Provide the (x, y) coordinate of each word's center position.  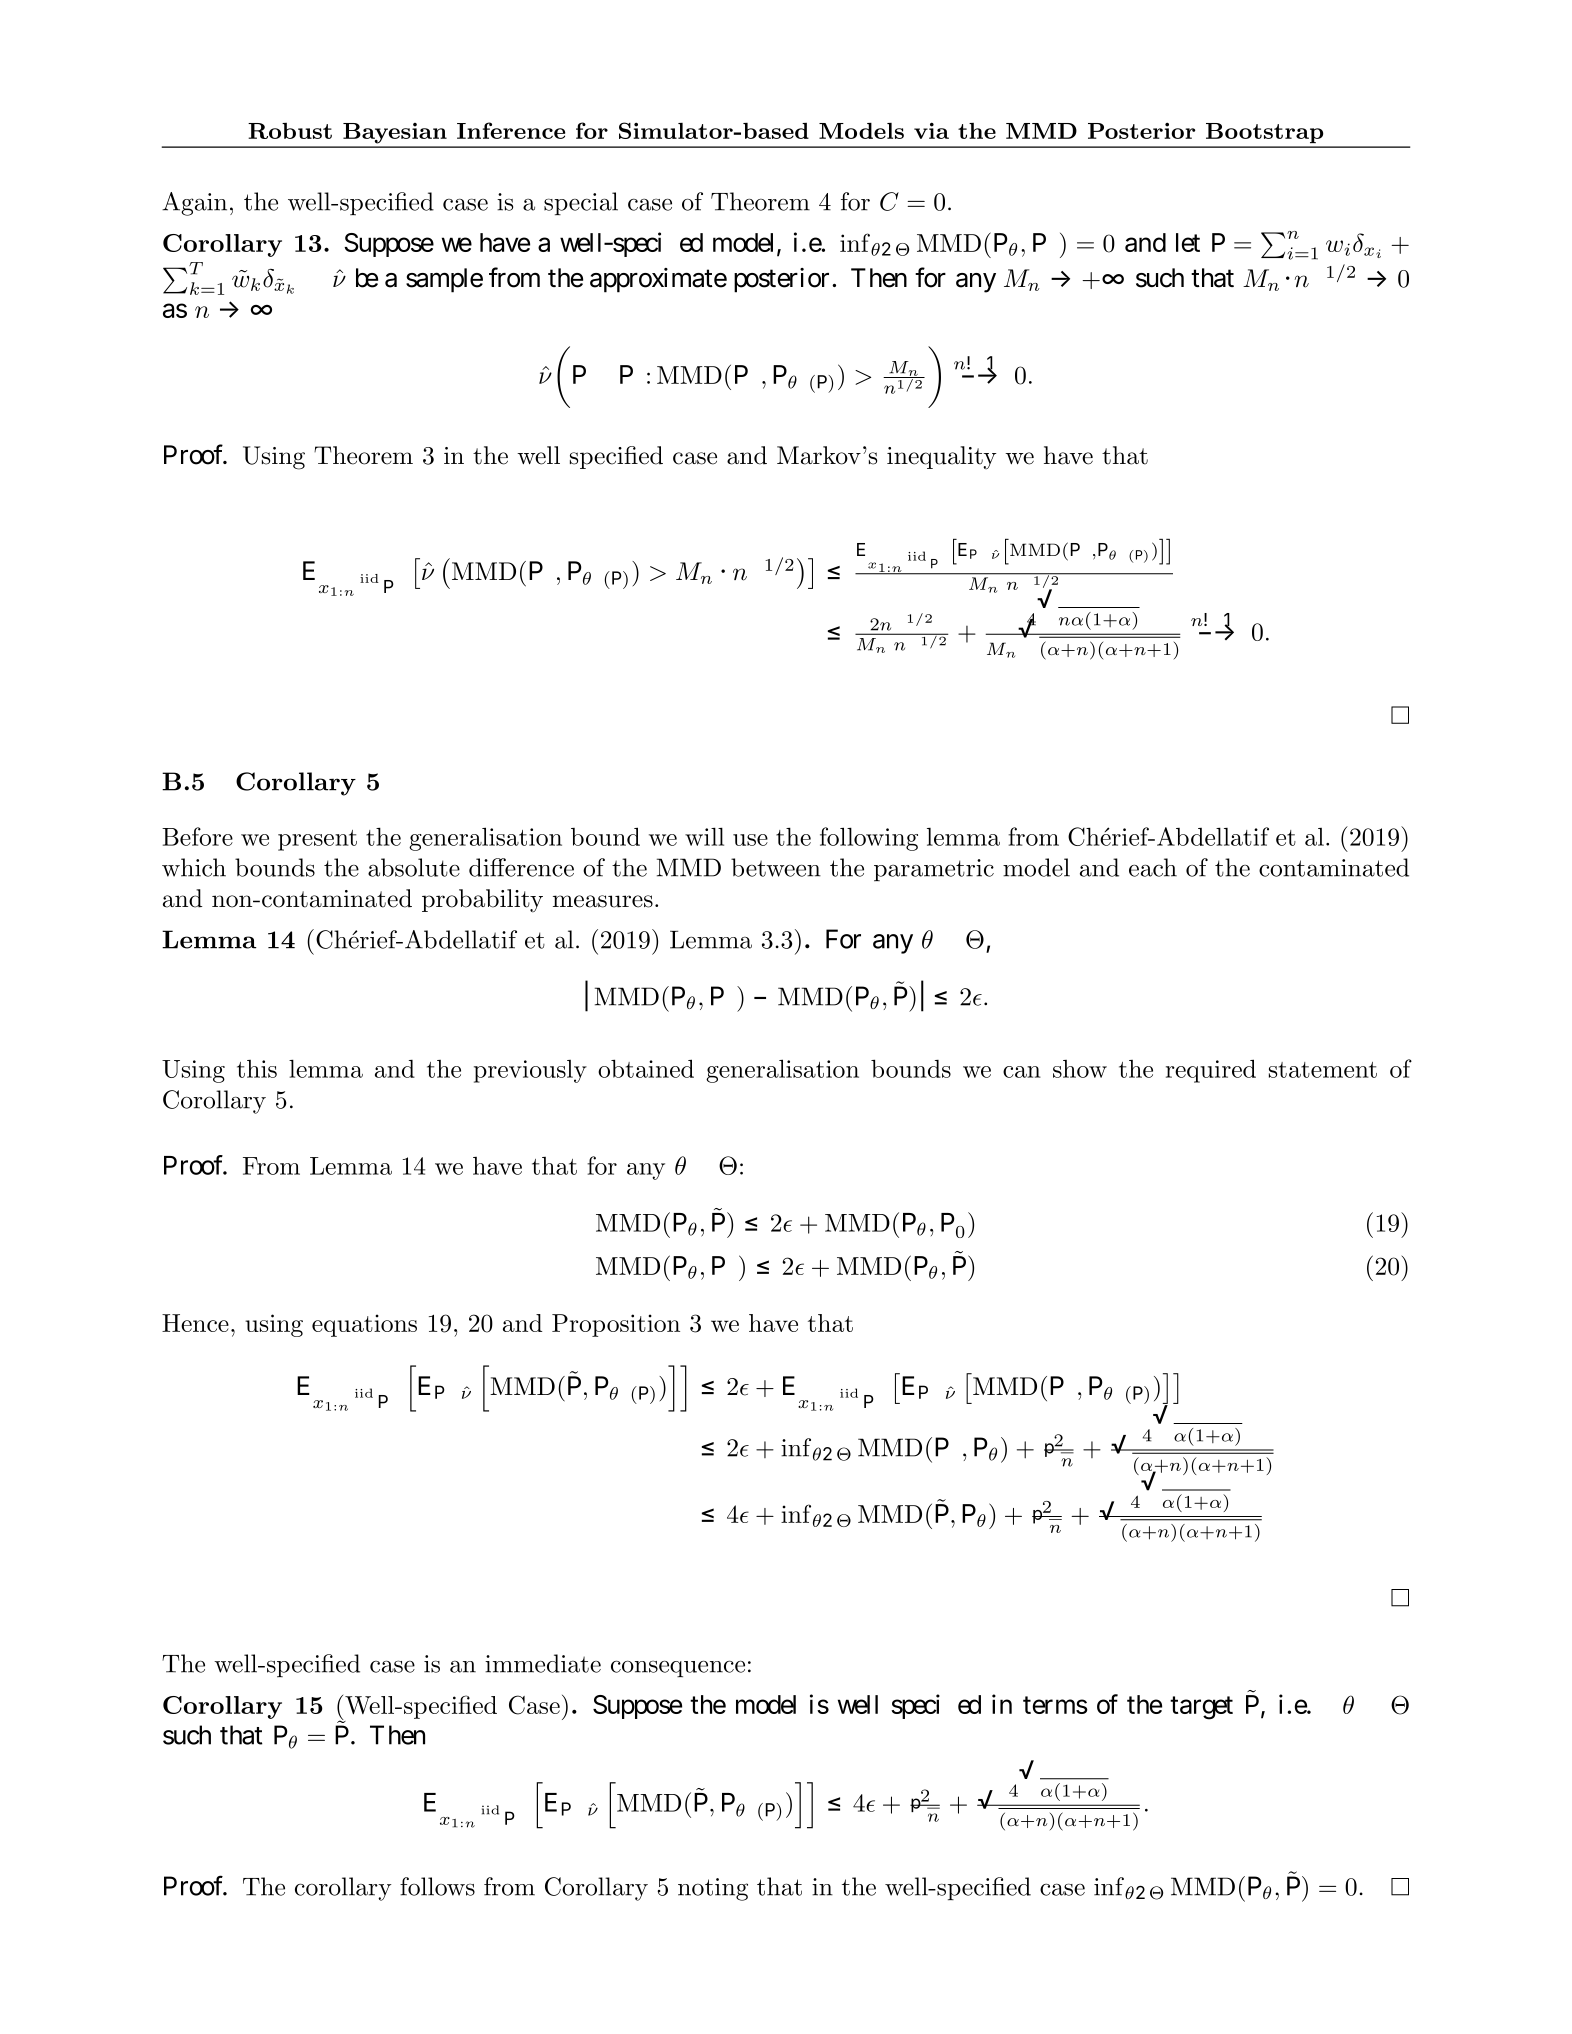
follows (437, 1886)
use (750, 840)
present (317, 840)
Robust (290, 131)
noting (713, 1889)
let (1188, 242)
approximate (658, 280)
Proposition (616, 1325)
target (1201, 1708)
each (1153, 867)
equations (364, 1325)
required (1211, 1071)
